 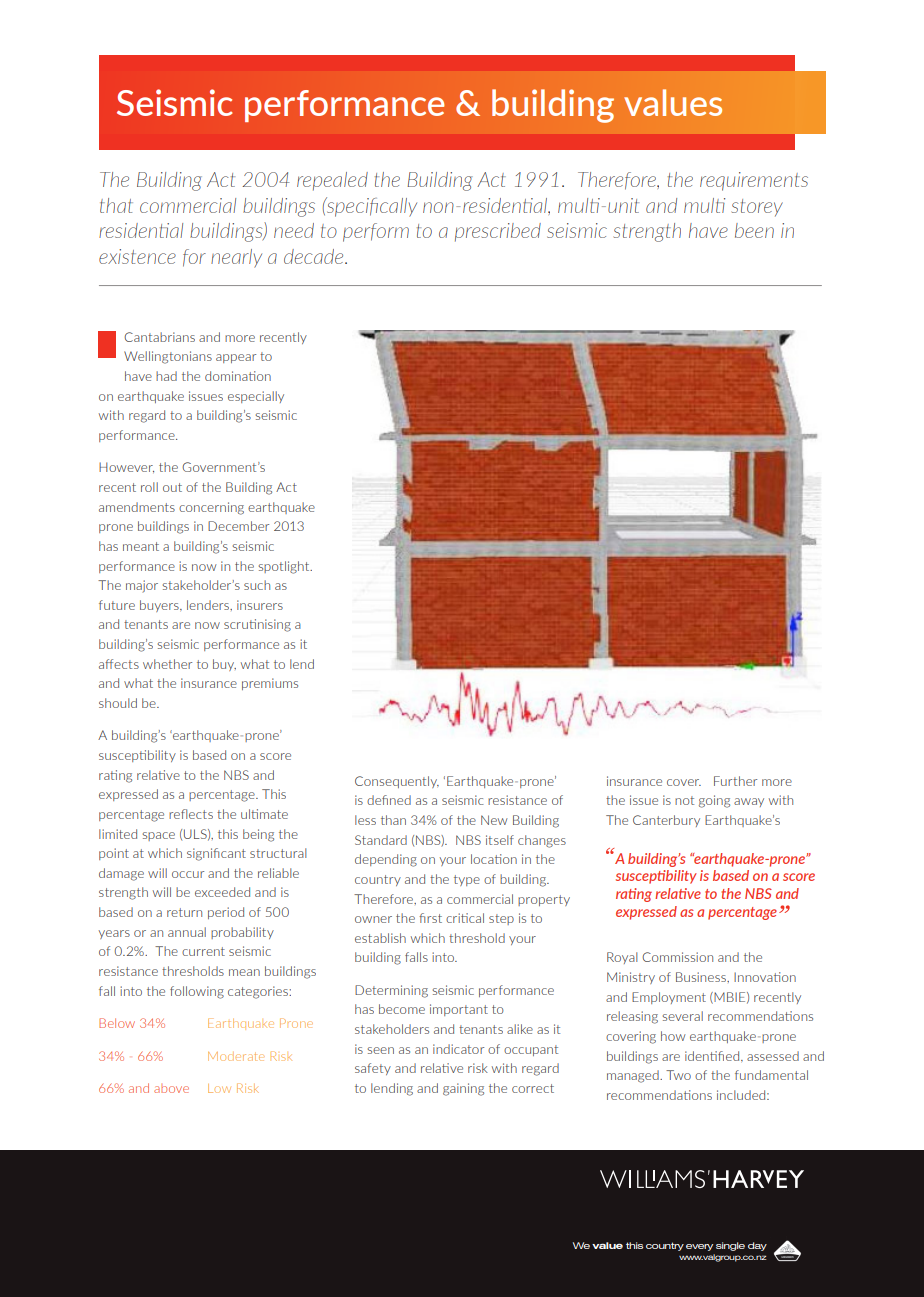 What do you see at coordinates (236, 258) in the page?
I see `nearly` at bounding box center [236, 258].
